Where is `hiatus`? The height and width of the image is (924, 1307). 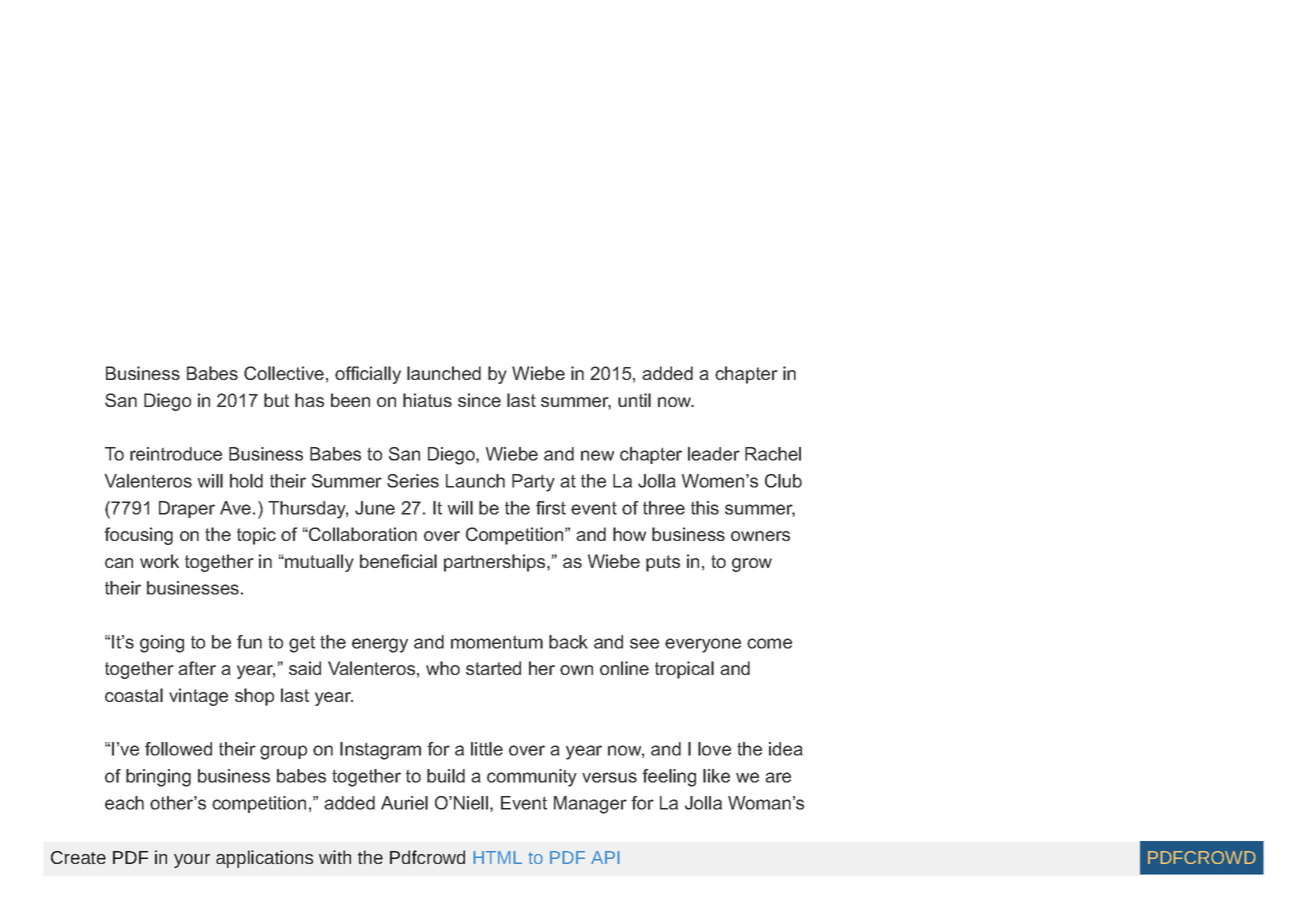
hiatus is located at coordinates (427, 400).
